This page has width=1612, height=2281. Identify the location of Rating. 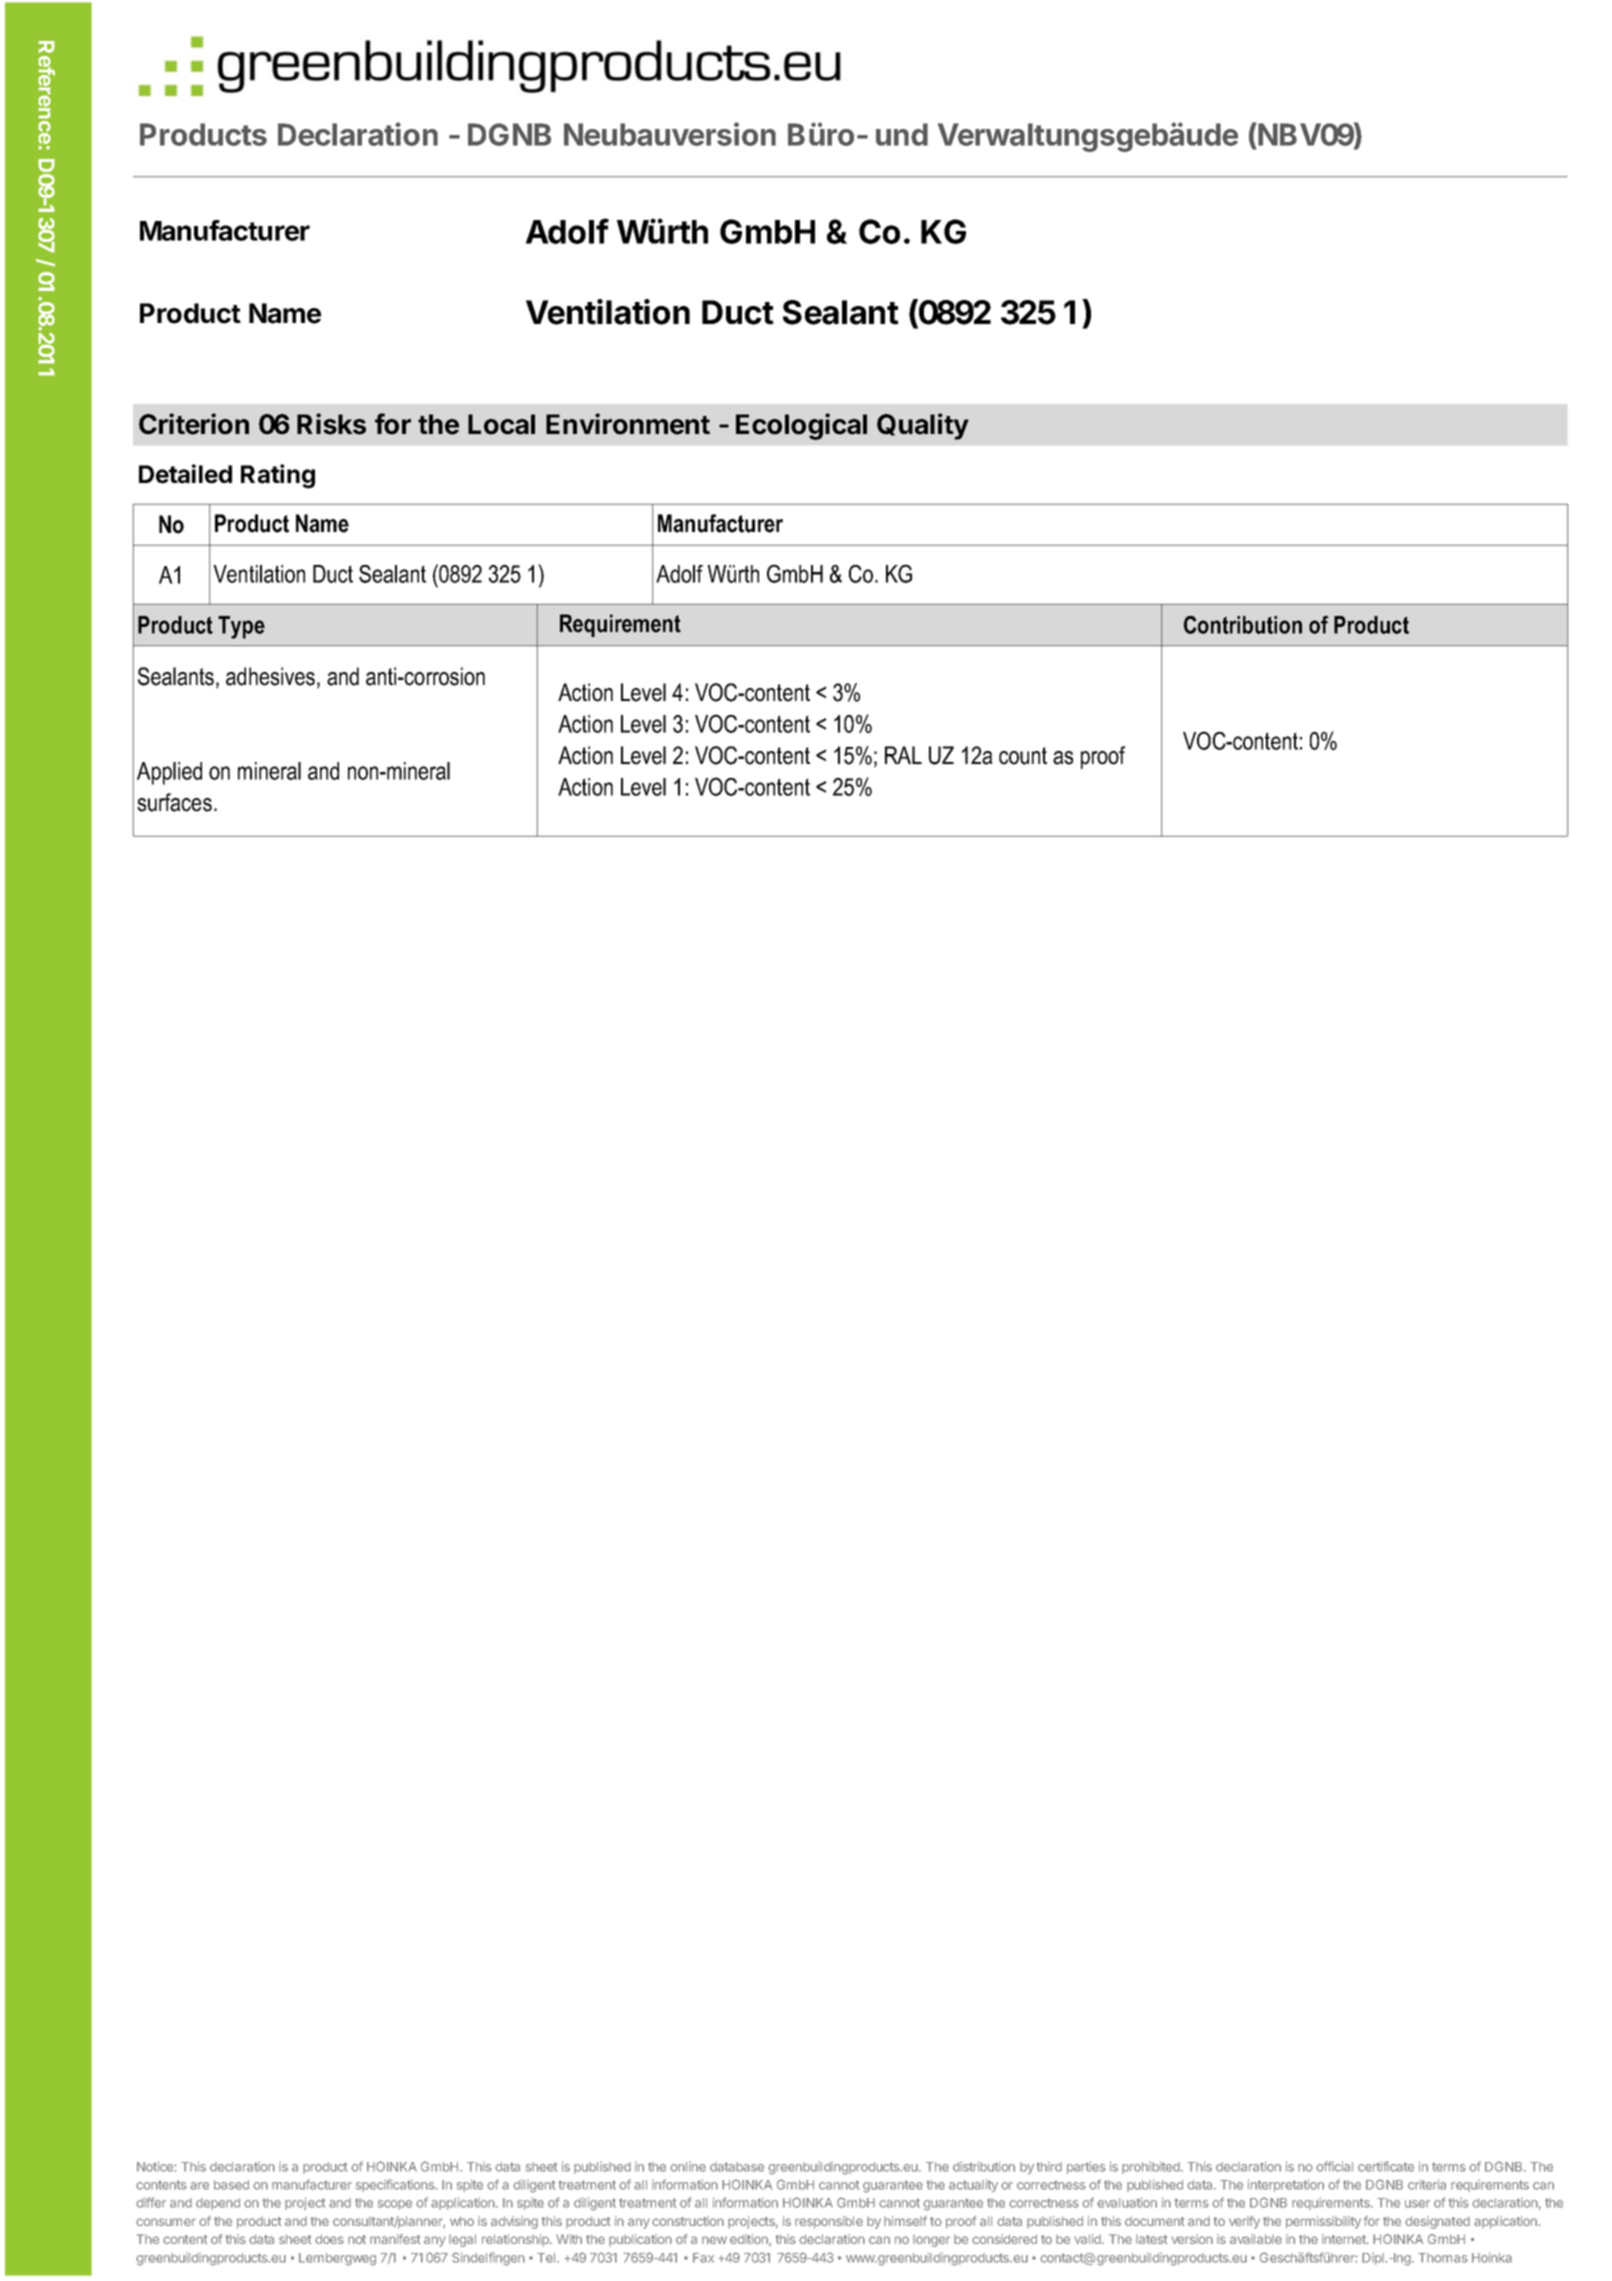
(278, 476).
